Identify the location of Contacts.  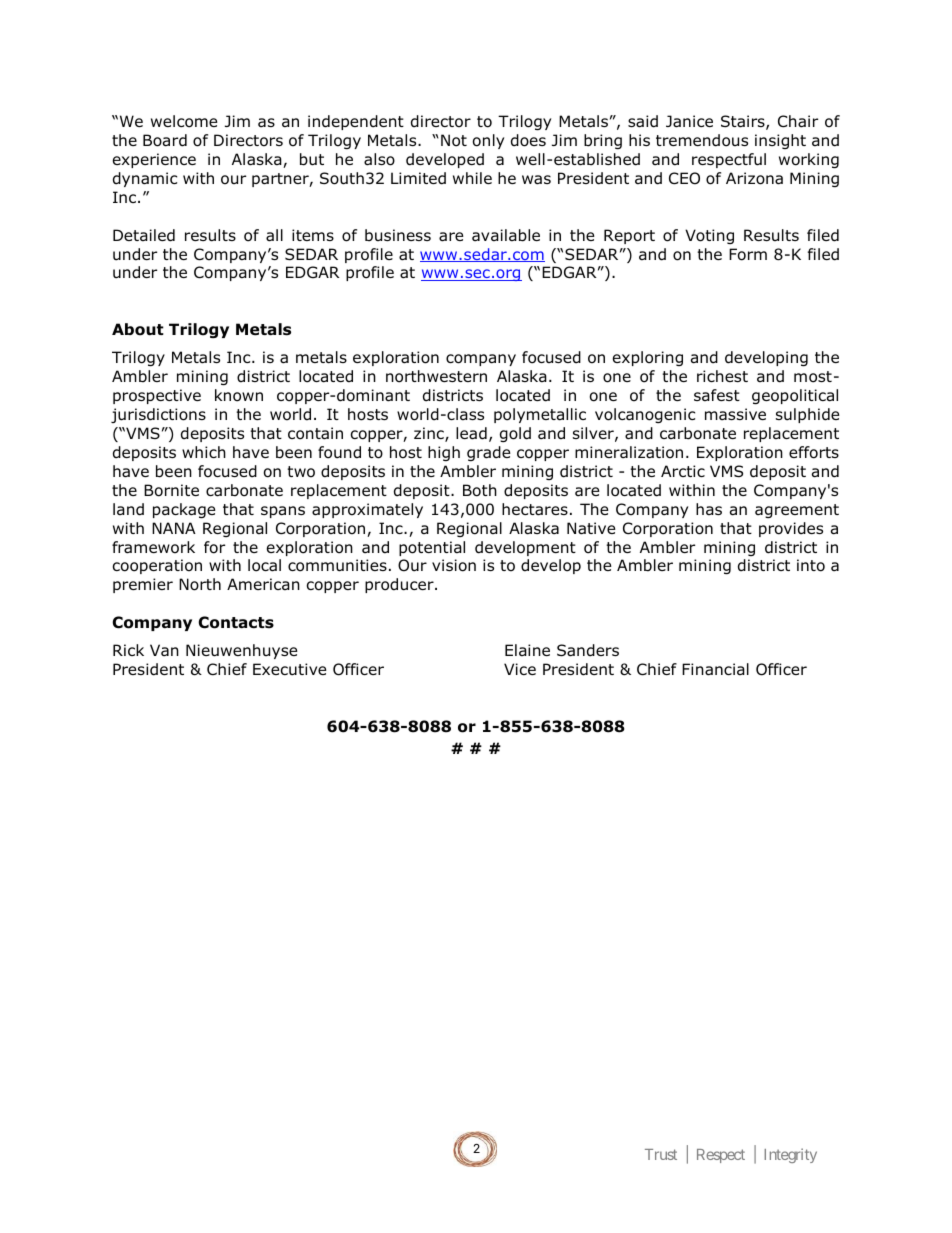
(236, 622).
